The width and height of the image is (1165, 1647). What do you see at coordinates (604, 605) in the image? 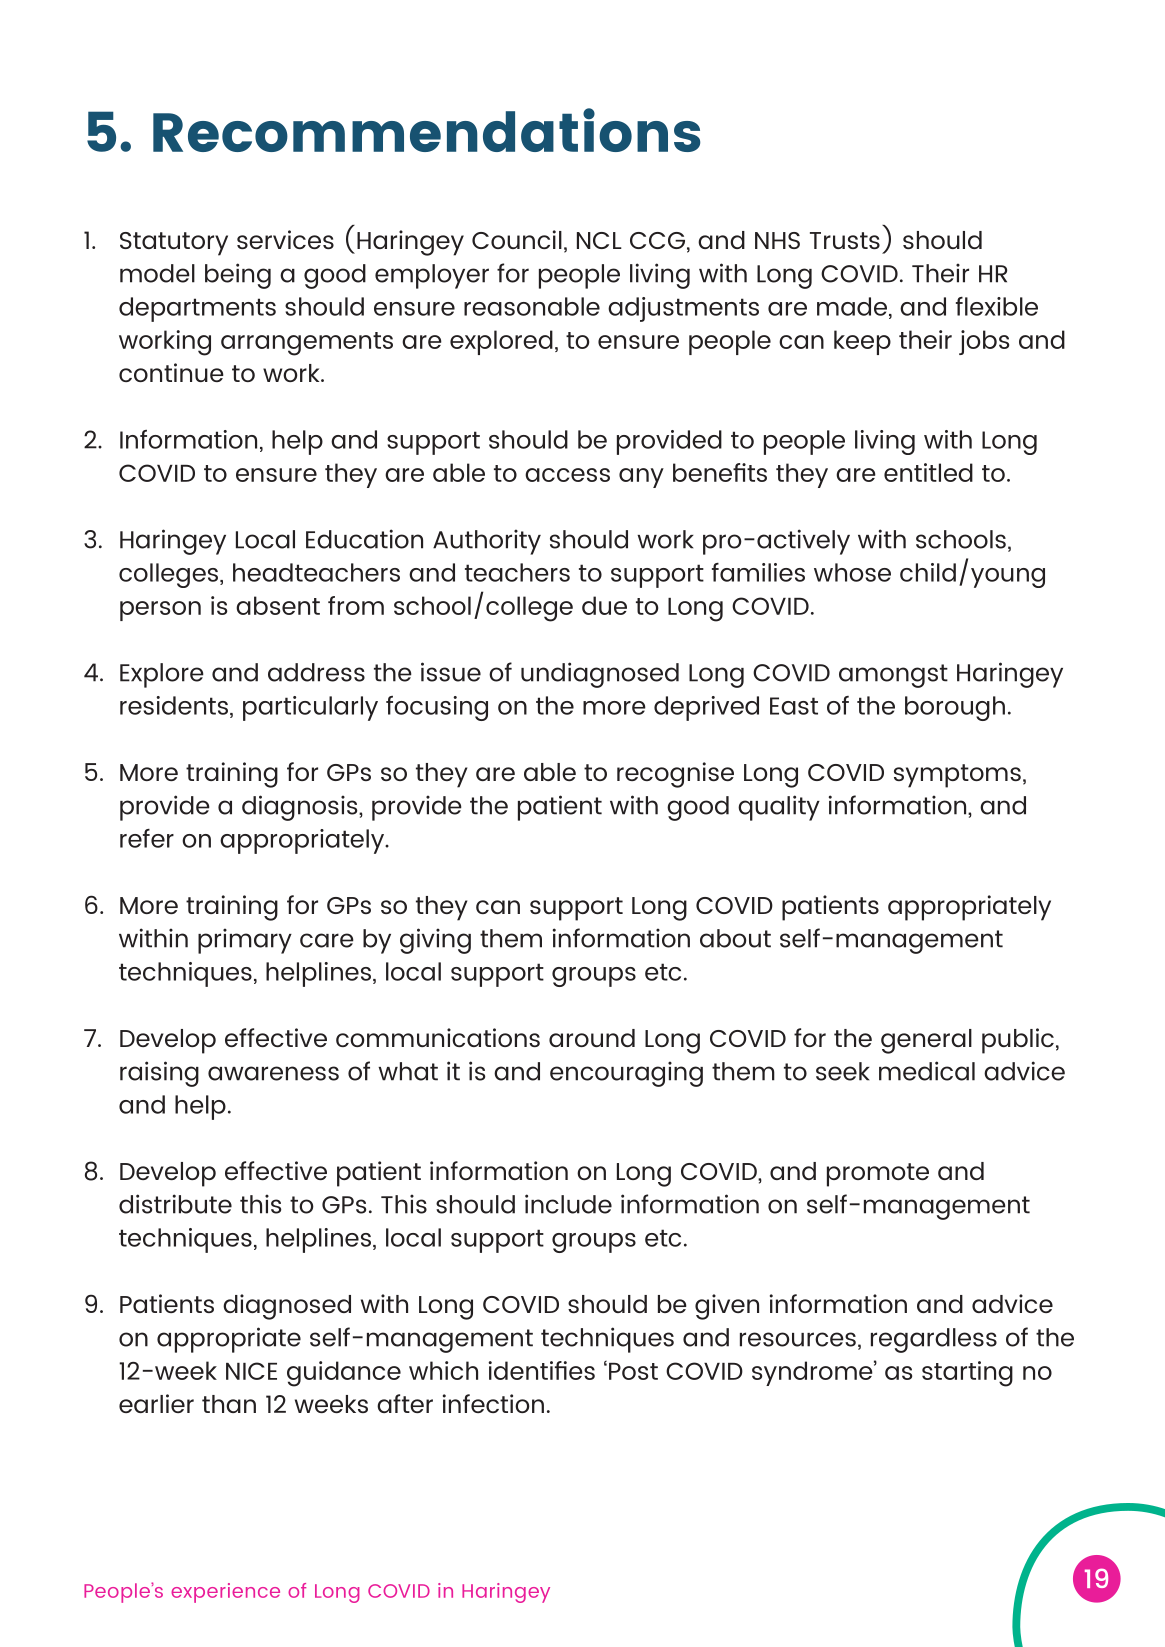
I see `due` at bounding box center [604, 605].
